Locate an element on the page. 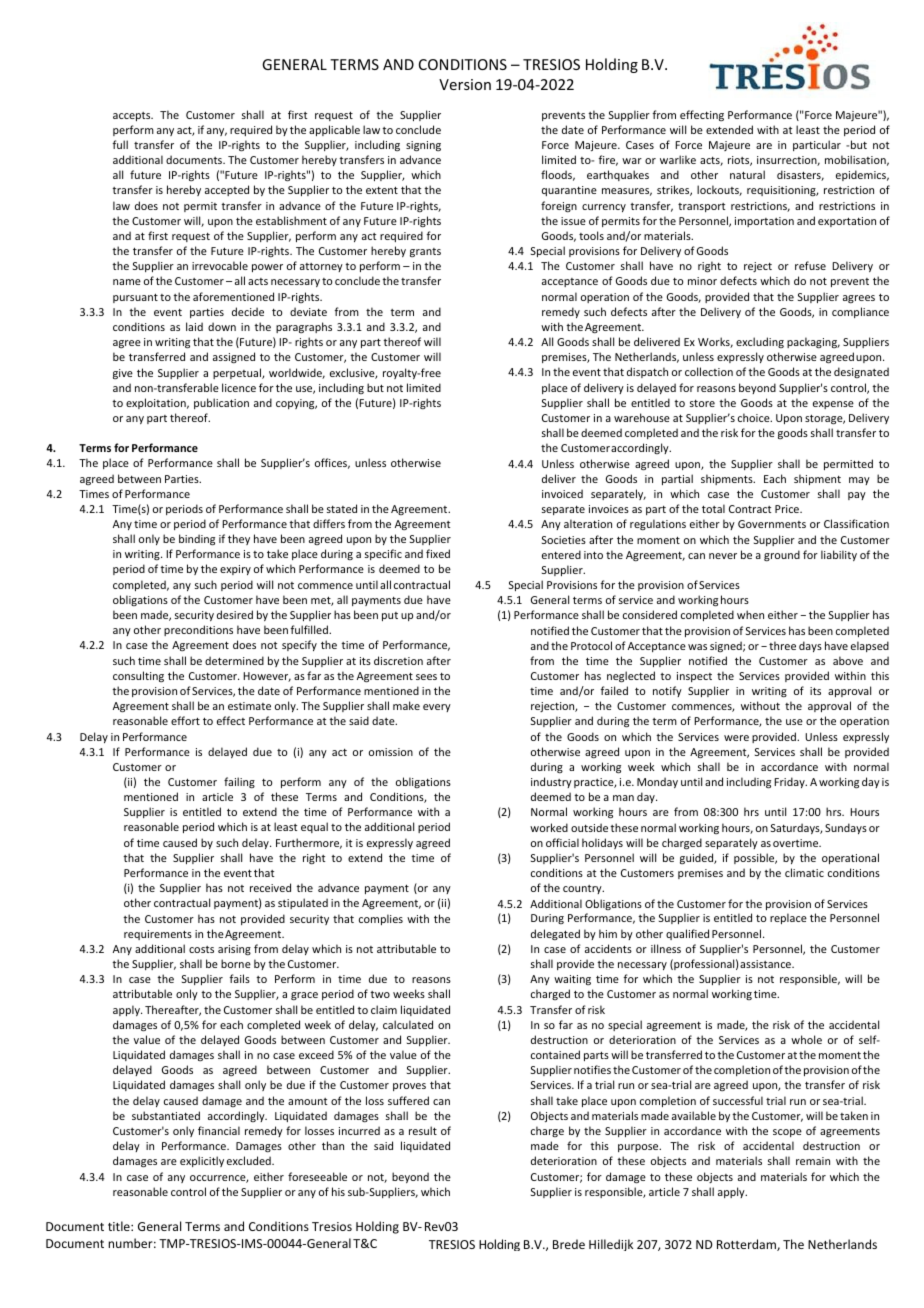  sees is located at coordinates (426, 677).
